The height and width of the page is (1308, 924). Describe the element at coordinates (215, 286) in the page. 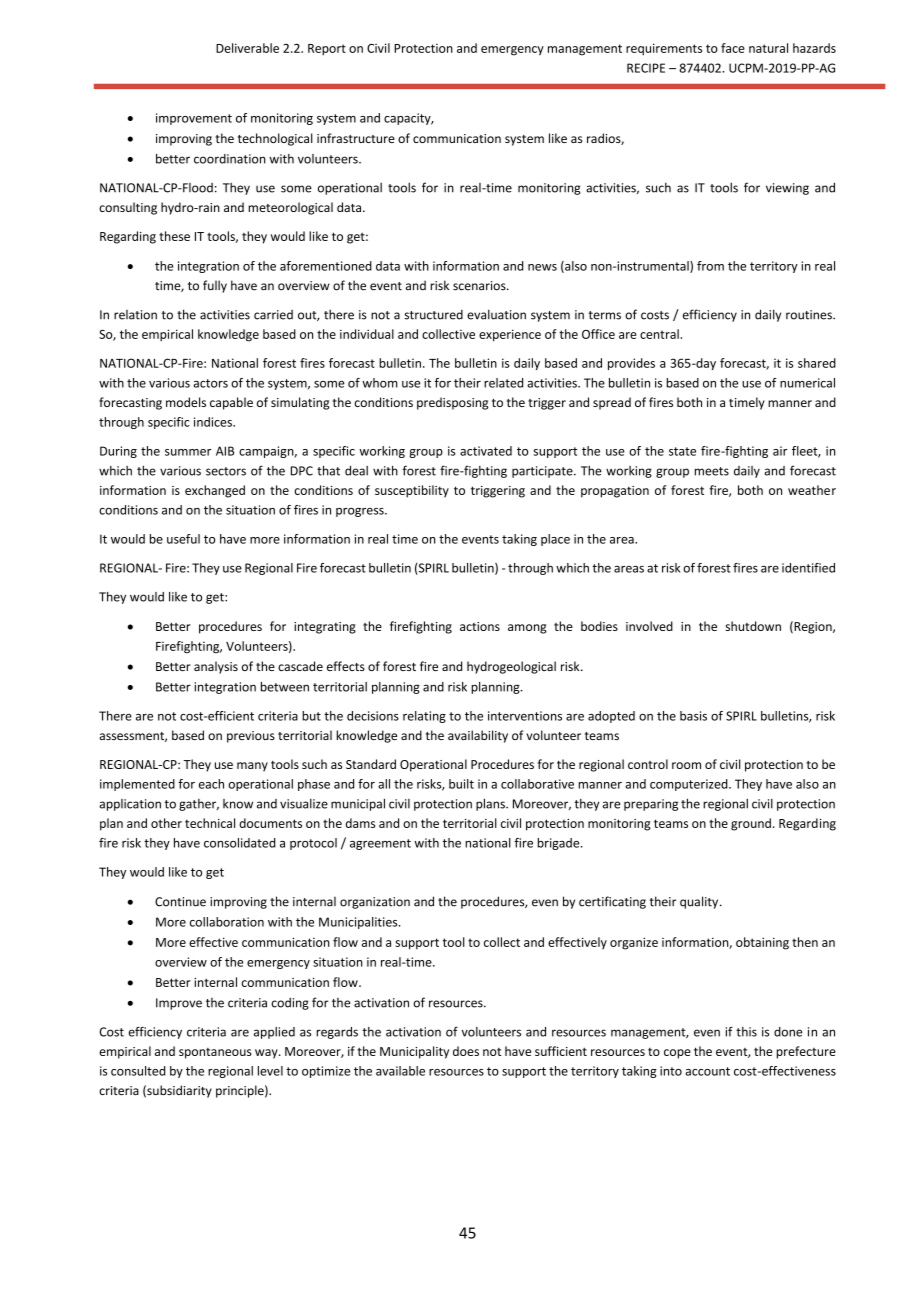

I see `fully` at that location.
